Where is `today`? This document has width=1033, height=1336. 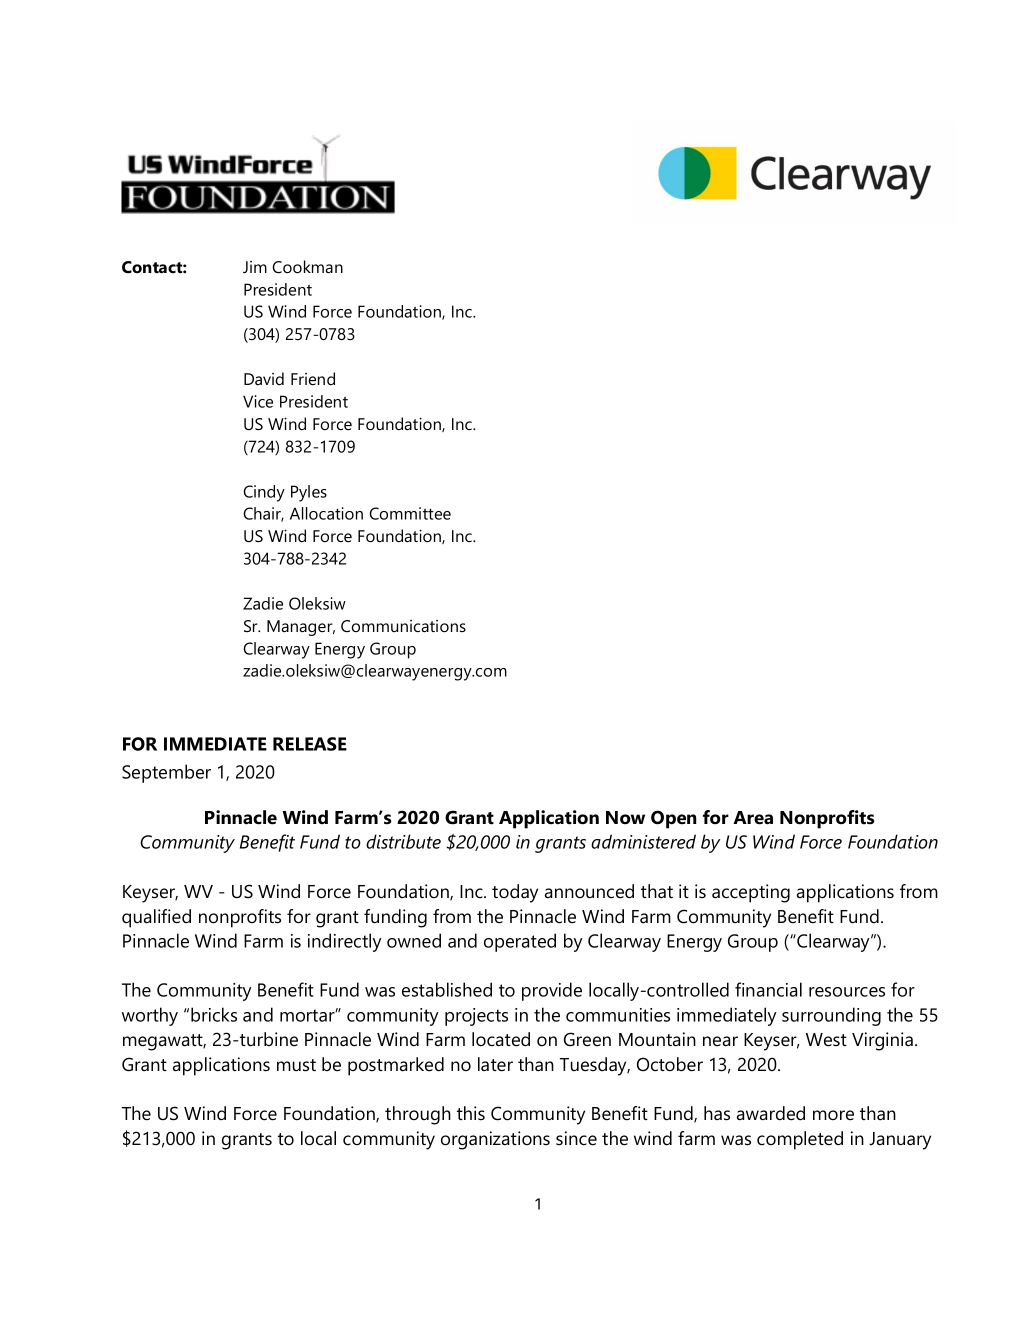
today is located at coordinates (515, 893).
